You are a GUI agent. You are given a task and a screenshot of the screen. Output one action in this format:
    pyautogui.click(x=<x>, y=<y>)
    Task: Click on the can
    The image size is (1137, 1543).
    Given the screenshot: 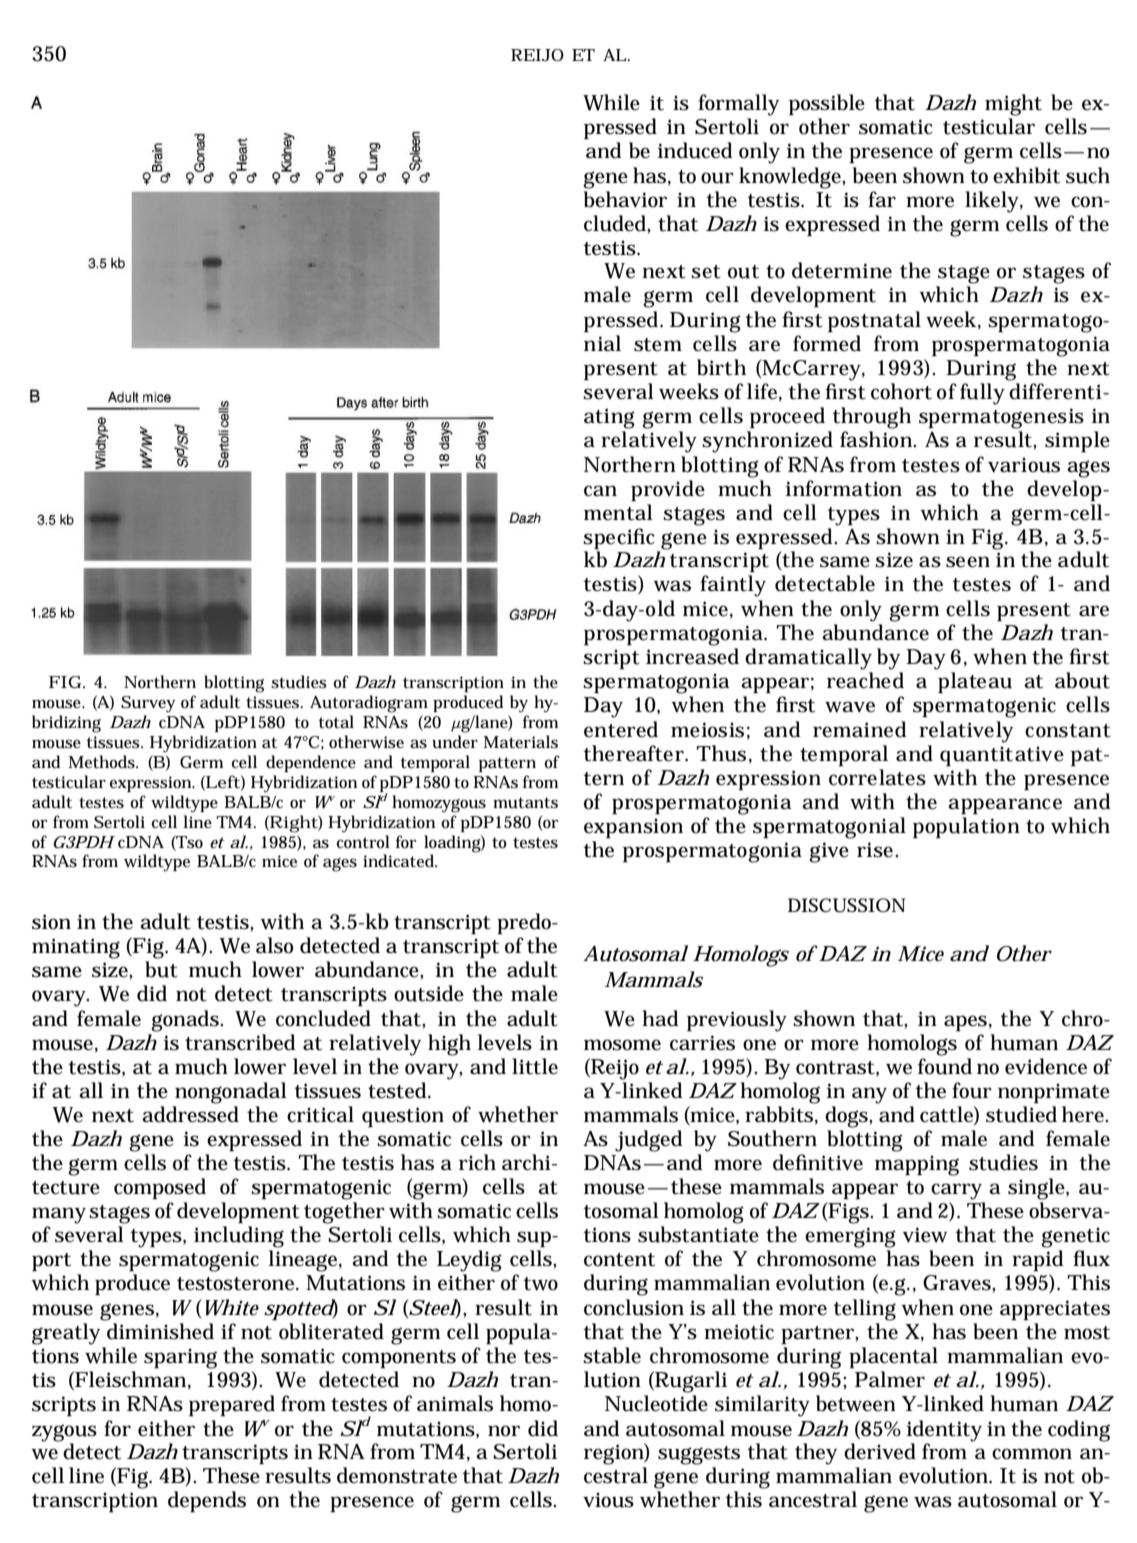 What is the action you would take?
    pyautogui.click(x=600, y=491)
